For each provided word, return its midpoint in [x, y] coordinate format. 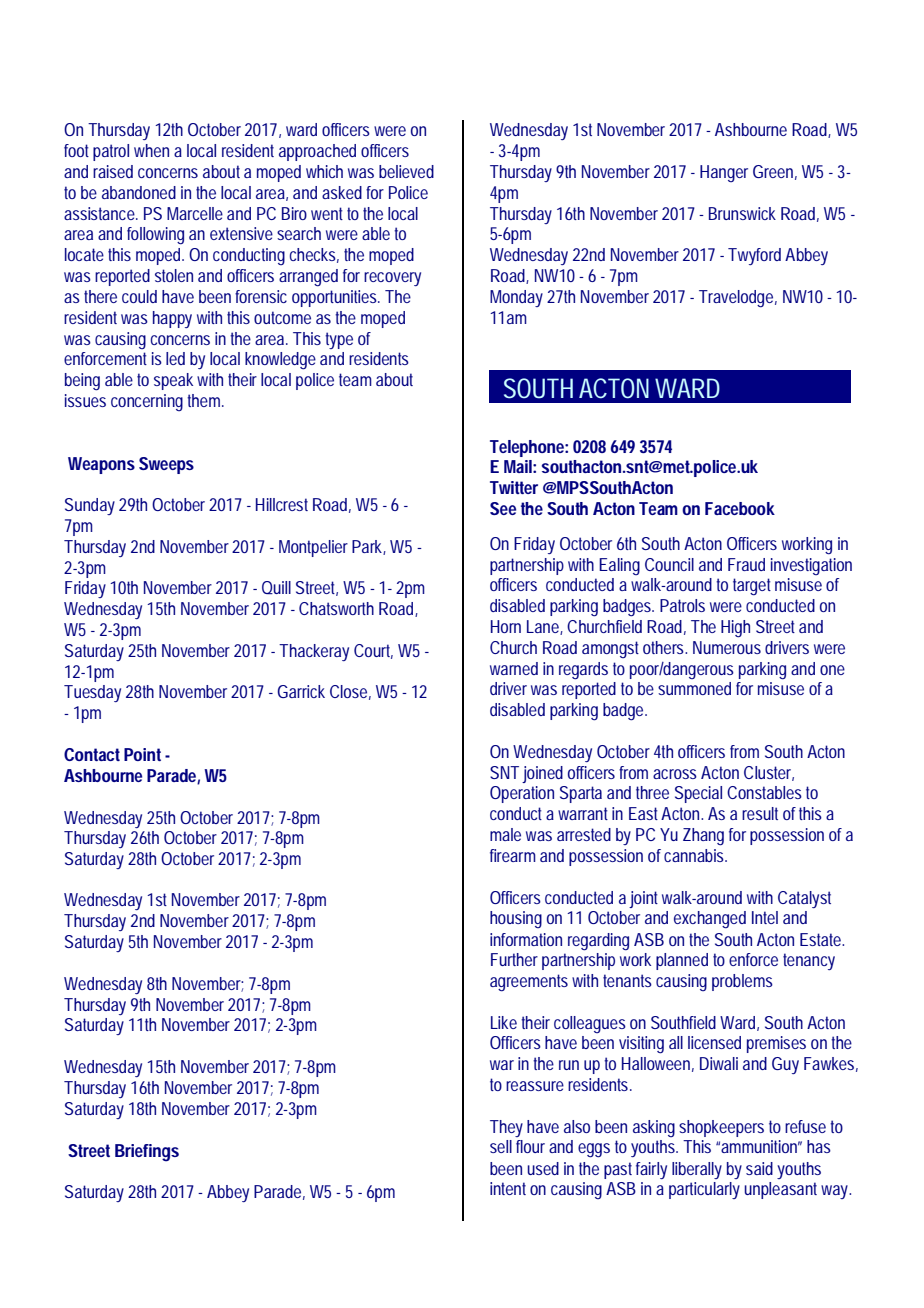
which [324, 171]
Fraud [746, 564]
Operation [522, 794]
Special [698, 794]
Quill [276, 587]
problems [742, 982]
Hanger [724, 173]
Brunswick [742, 213]
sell [501, 1146]
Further [514, 959]
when [151, 150]
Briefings [147, 1153]
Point [142, 754]
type [339, 340]
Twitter [514, 487]
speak [173, 381]
